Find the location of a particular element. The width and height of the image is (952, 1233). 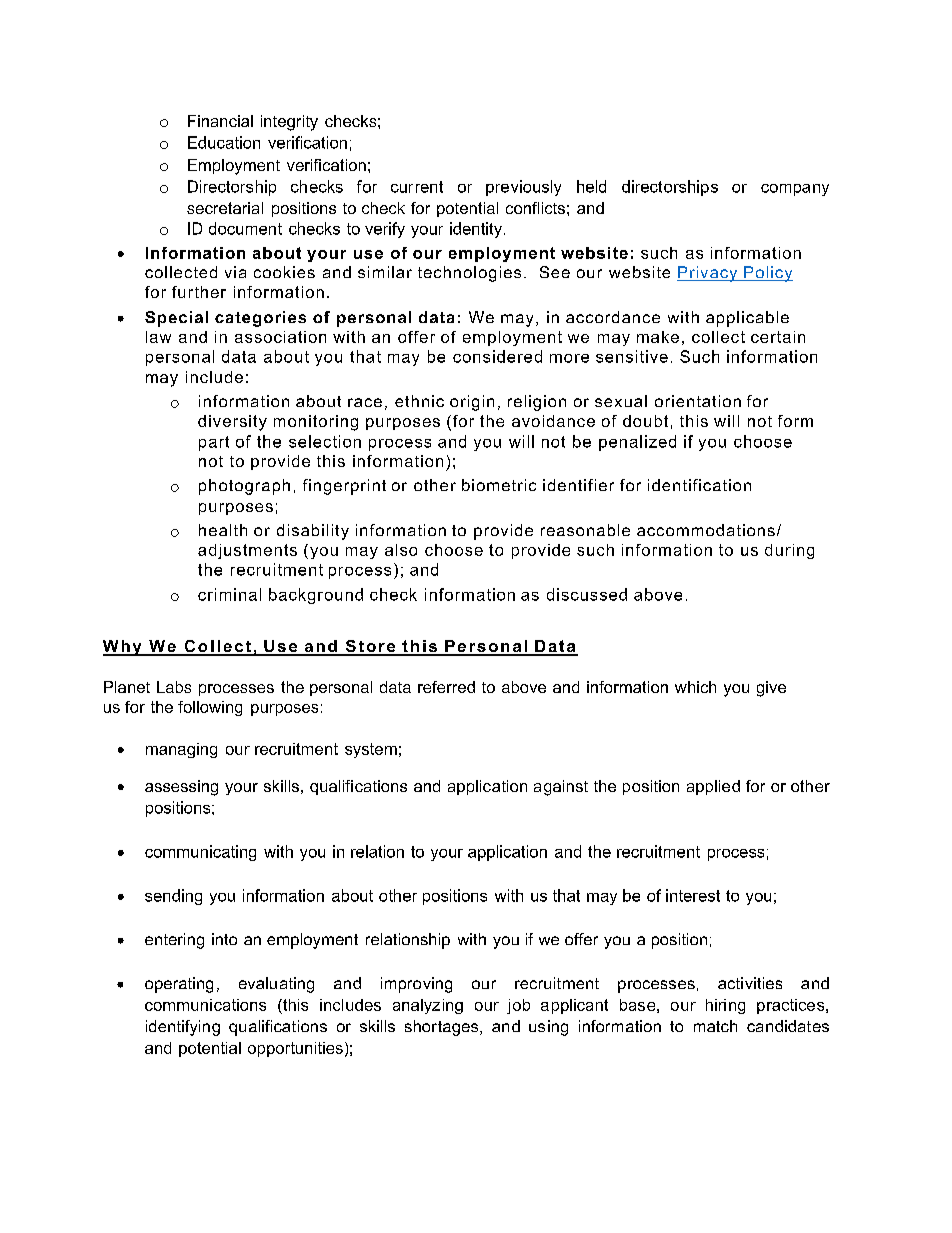

law is located at coordinates (158, 337).
